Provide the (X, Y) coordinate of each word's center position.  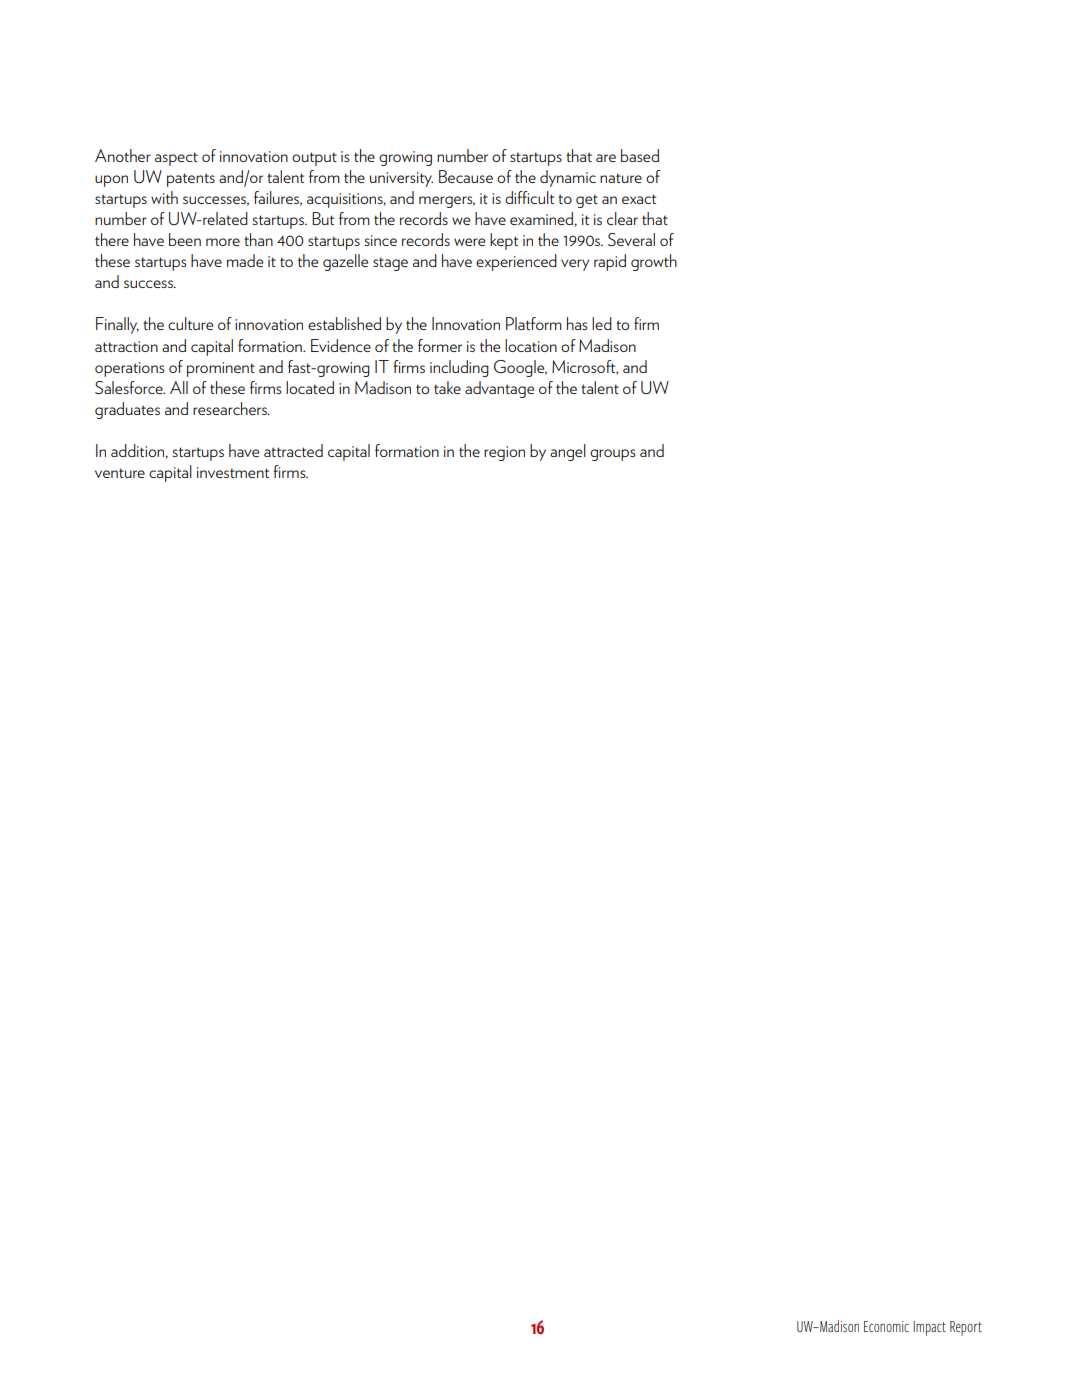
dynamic (568, 178)
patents (191, 180)
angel (568, 452)
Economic (886, 1326)
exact (639, 199)
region (504, 453)
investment (233, 472)
